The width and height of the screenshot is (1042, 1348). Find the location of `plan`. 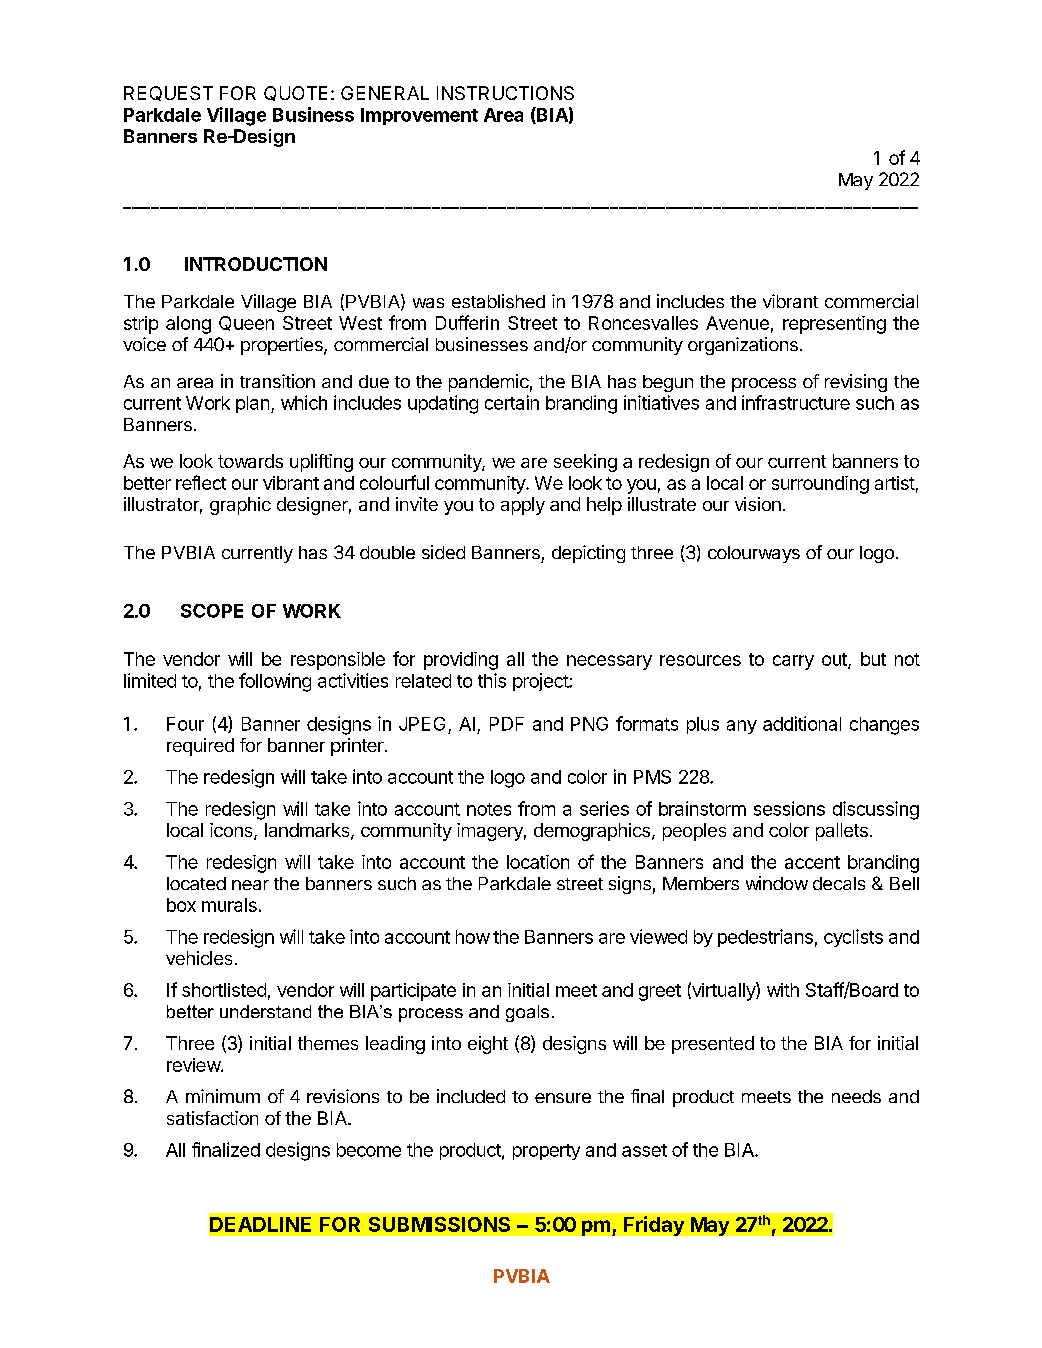

plan is located at coordinates (252, 404).
